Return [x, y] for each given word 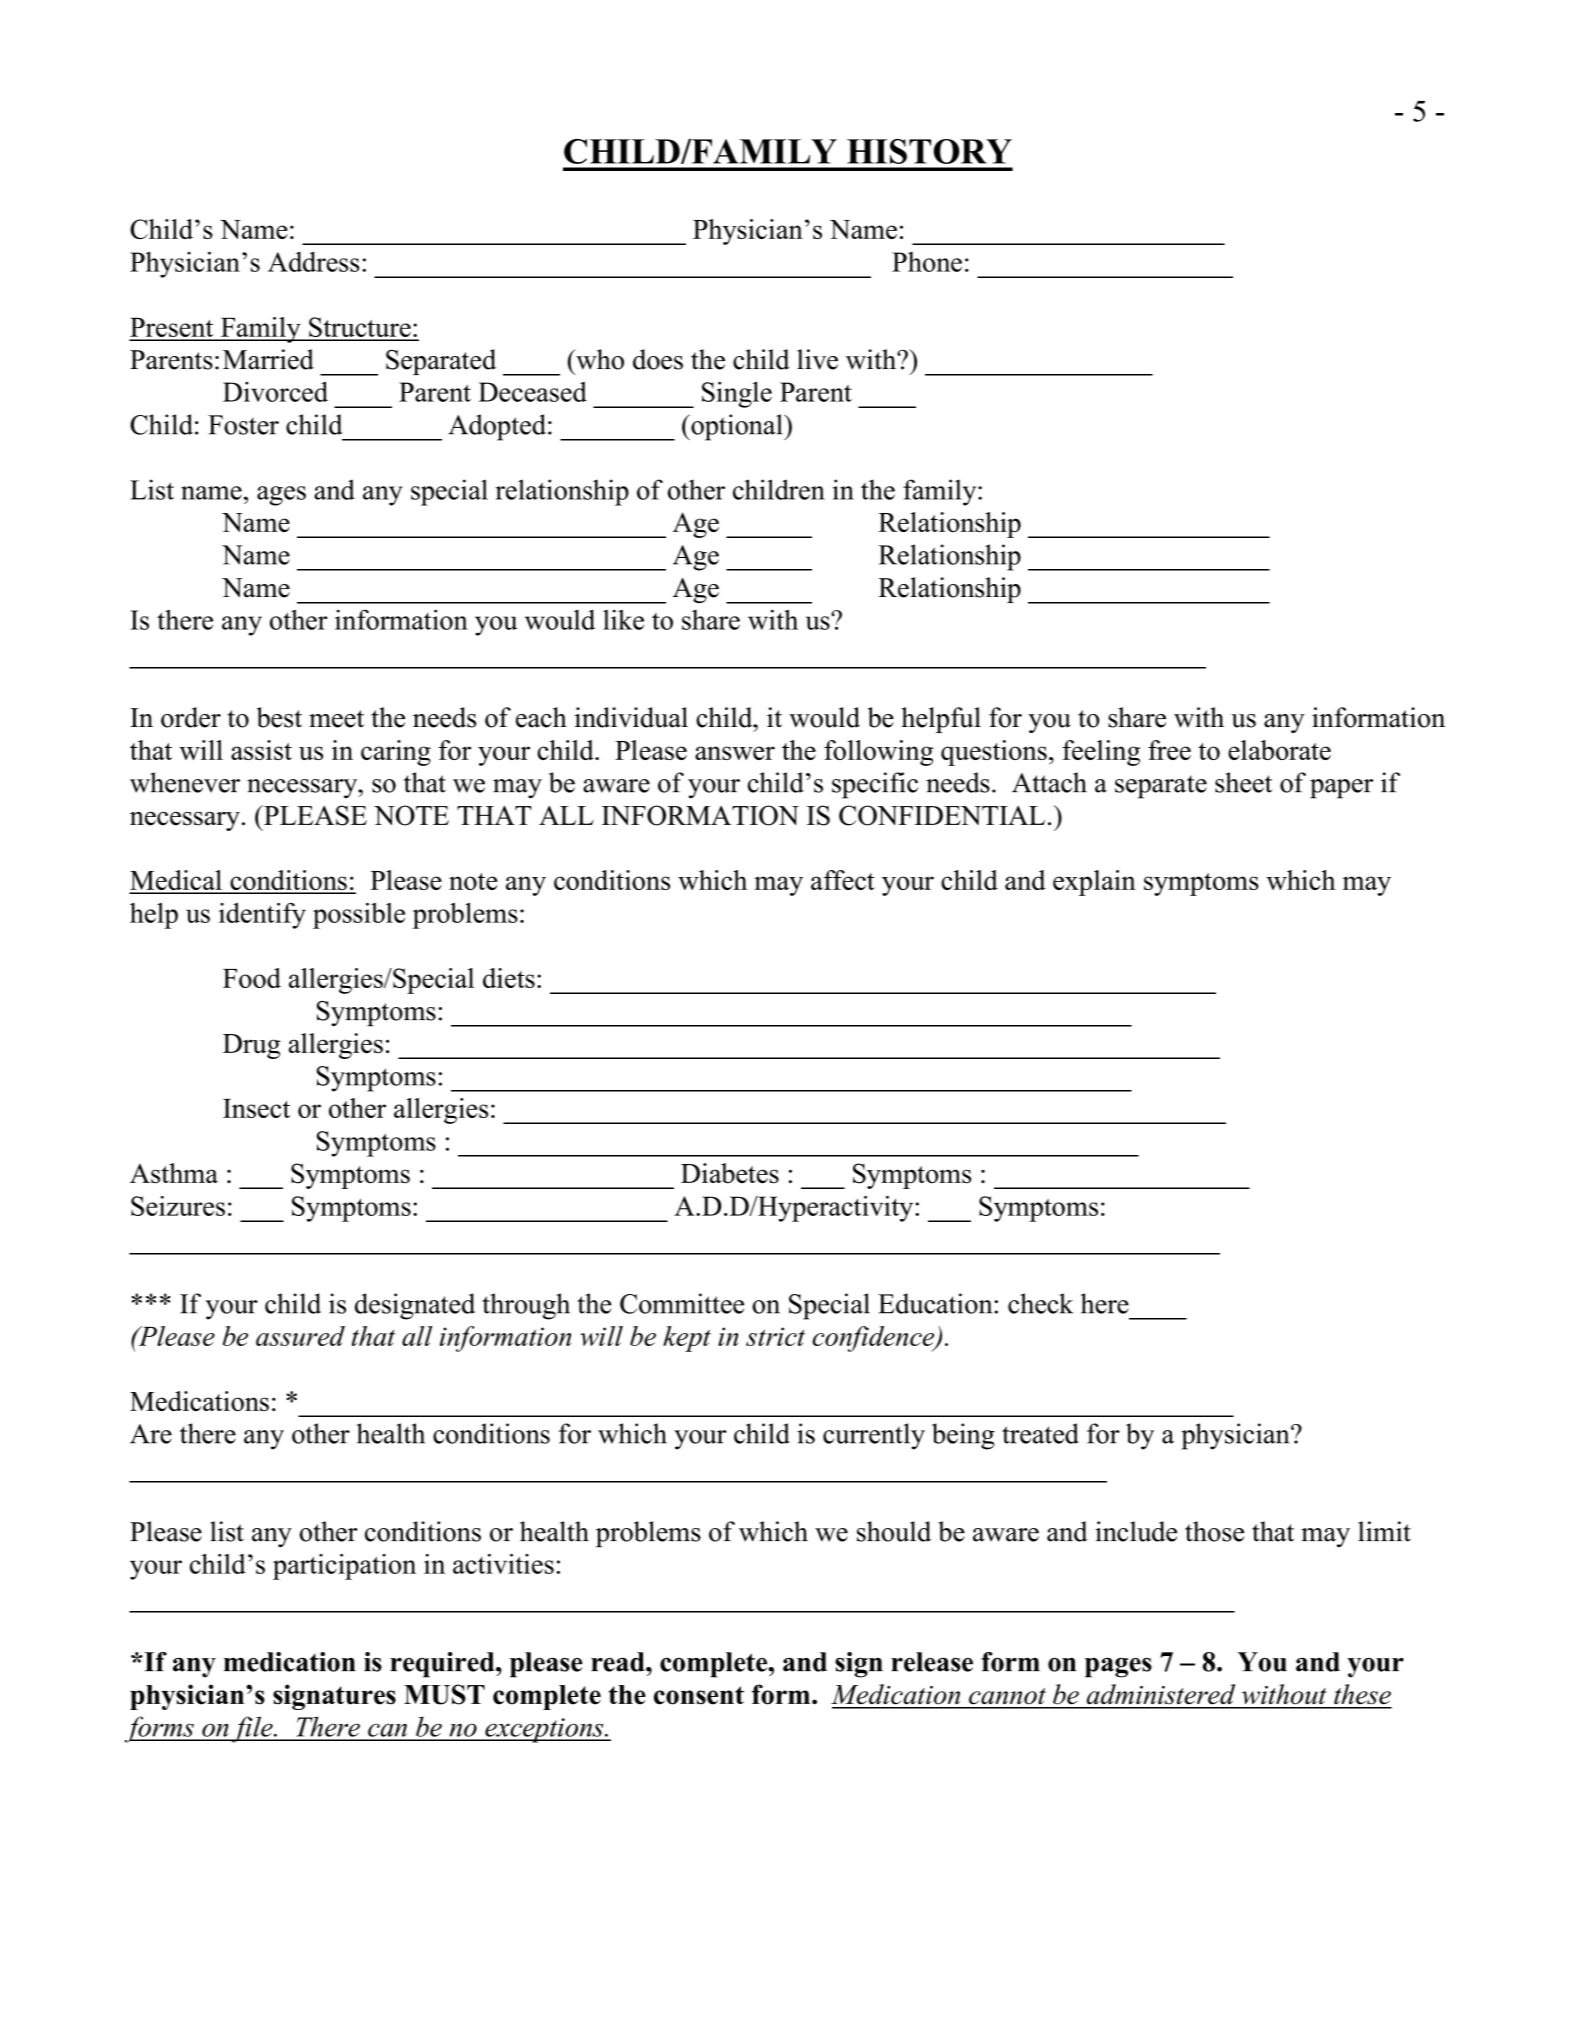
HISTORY [929, 151]
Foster [243, 425]
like [623, 619]
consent [699, 1695]
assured [300, 1336]
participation [344, 1567]
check [1040, 1303]
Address [313, 261]
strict [775, 1336]
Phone [927, 262]
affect [843, 880]
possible [359, 916]
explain [1094, 883]
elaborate [1279, 750]
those [1214, 1531]
